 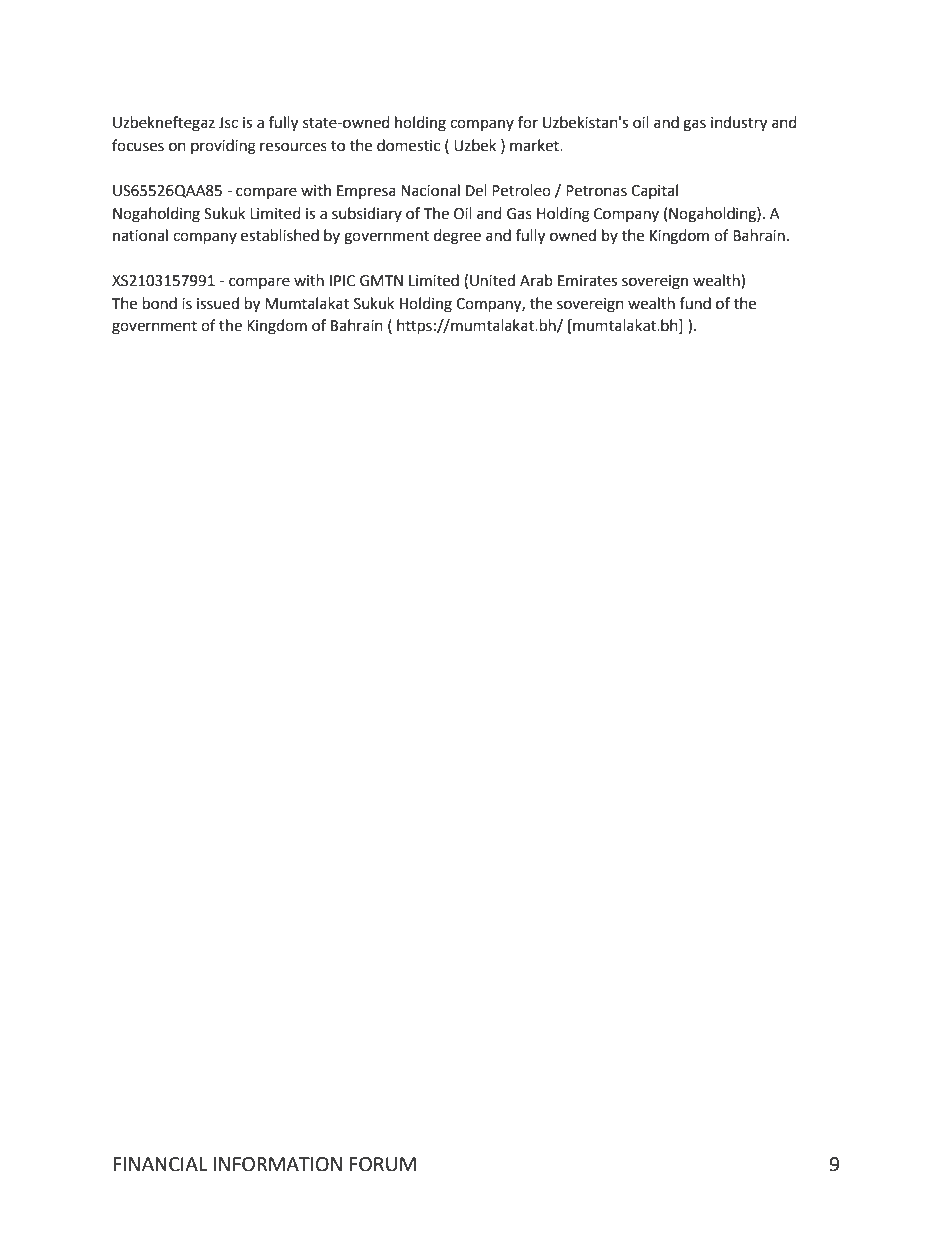 What do you see at coordinates (654, 192) in the screenshot?
I see `Capital` at bounding box center [654, 192].
